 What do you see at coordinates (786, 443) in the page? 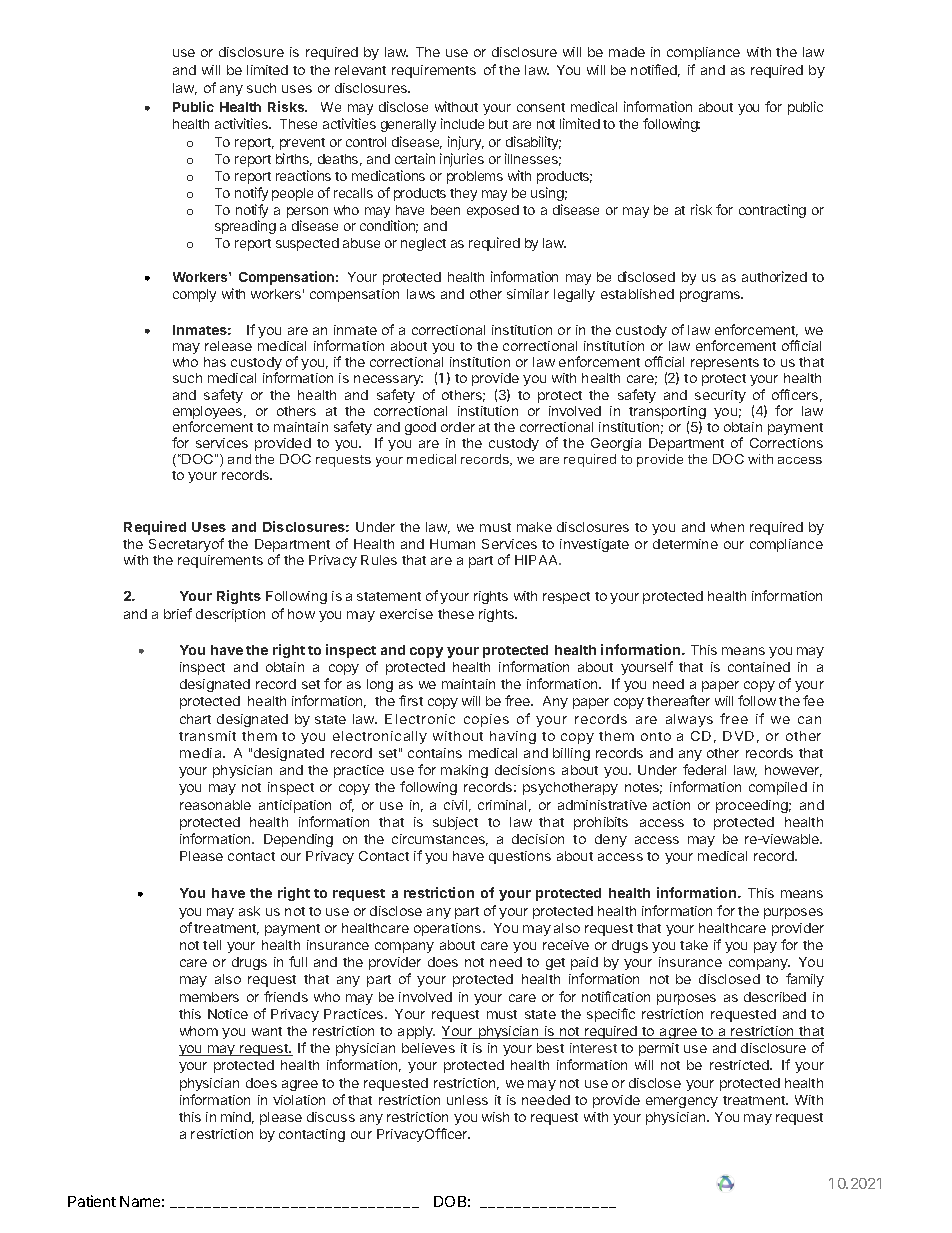
I see `Corrections` at bounding box center [786, 443].
